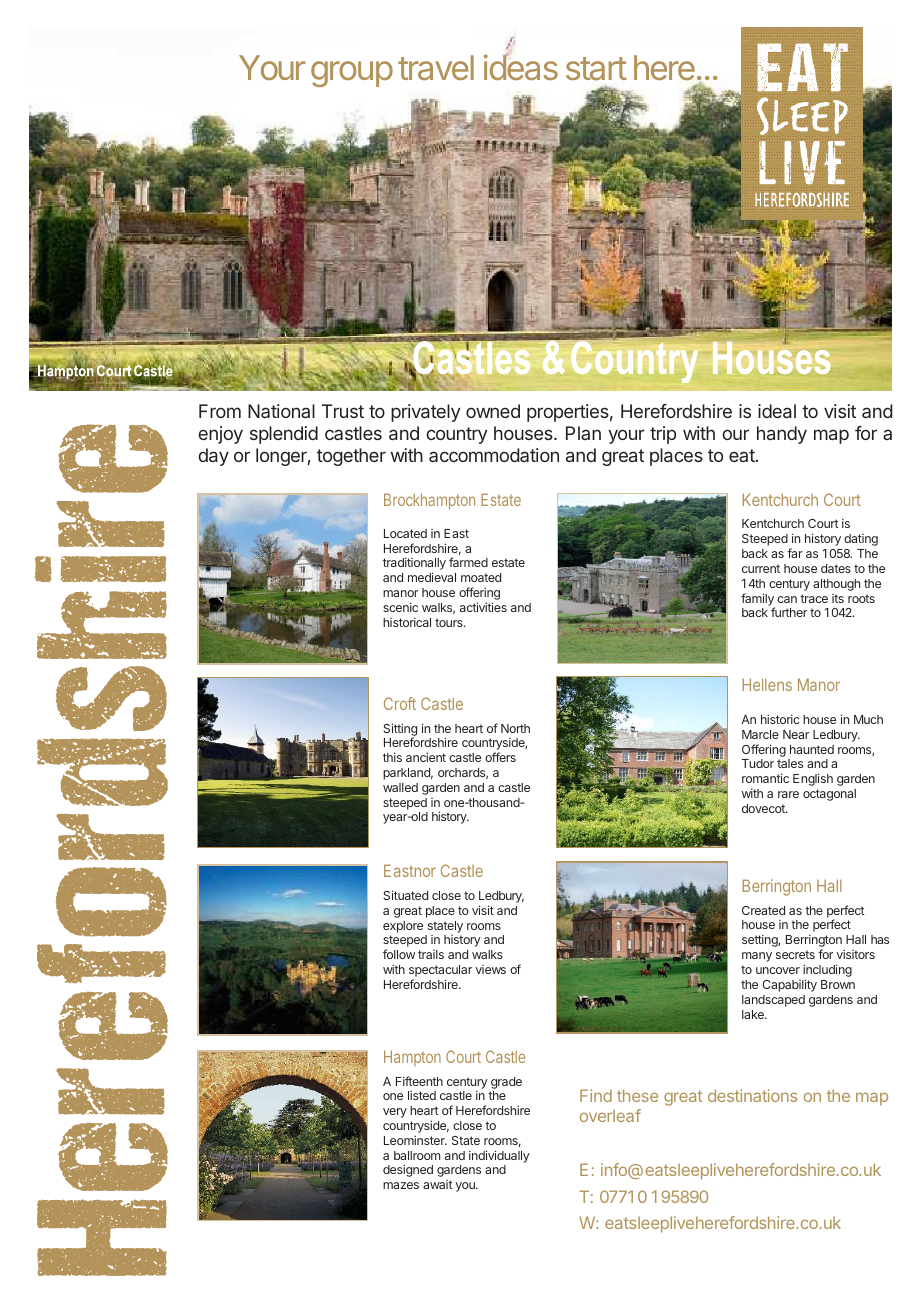 The height and width of the screenshot is (1307, 924). I want to click on start, so click(596, 69).
